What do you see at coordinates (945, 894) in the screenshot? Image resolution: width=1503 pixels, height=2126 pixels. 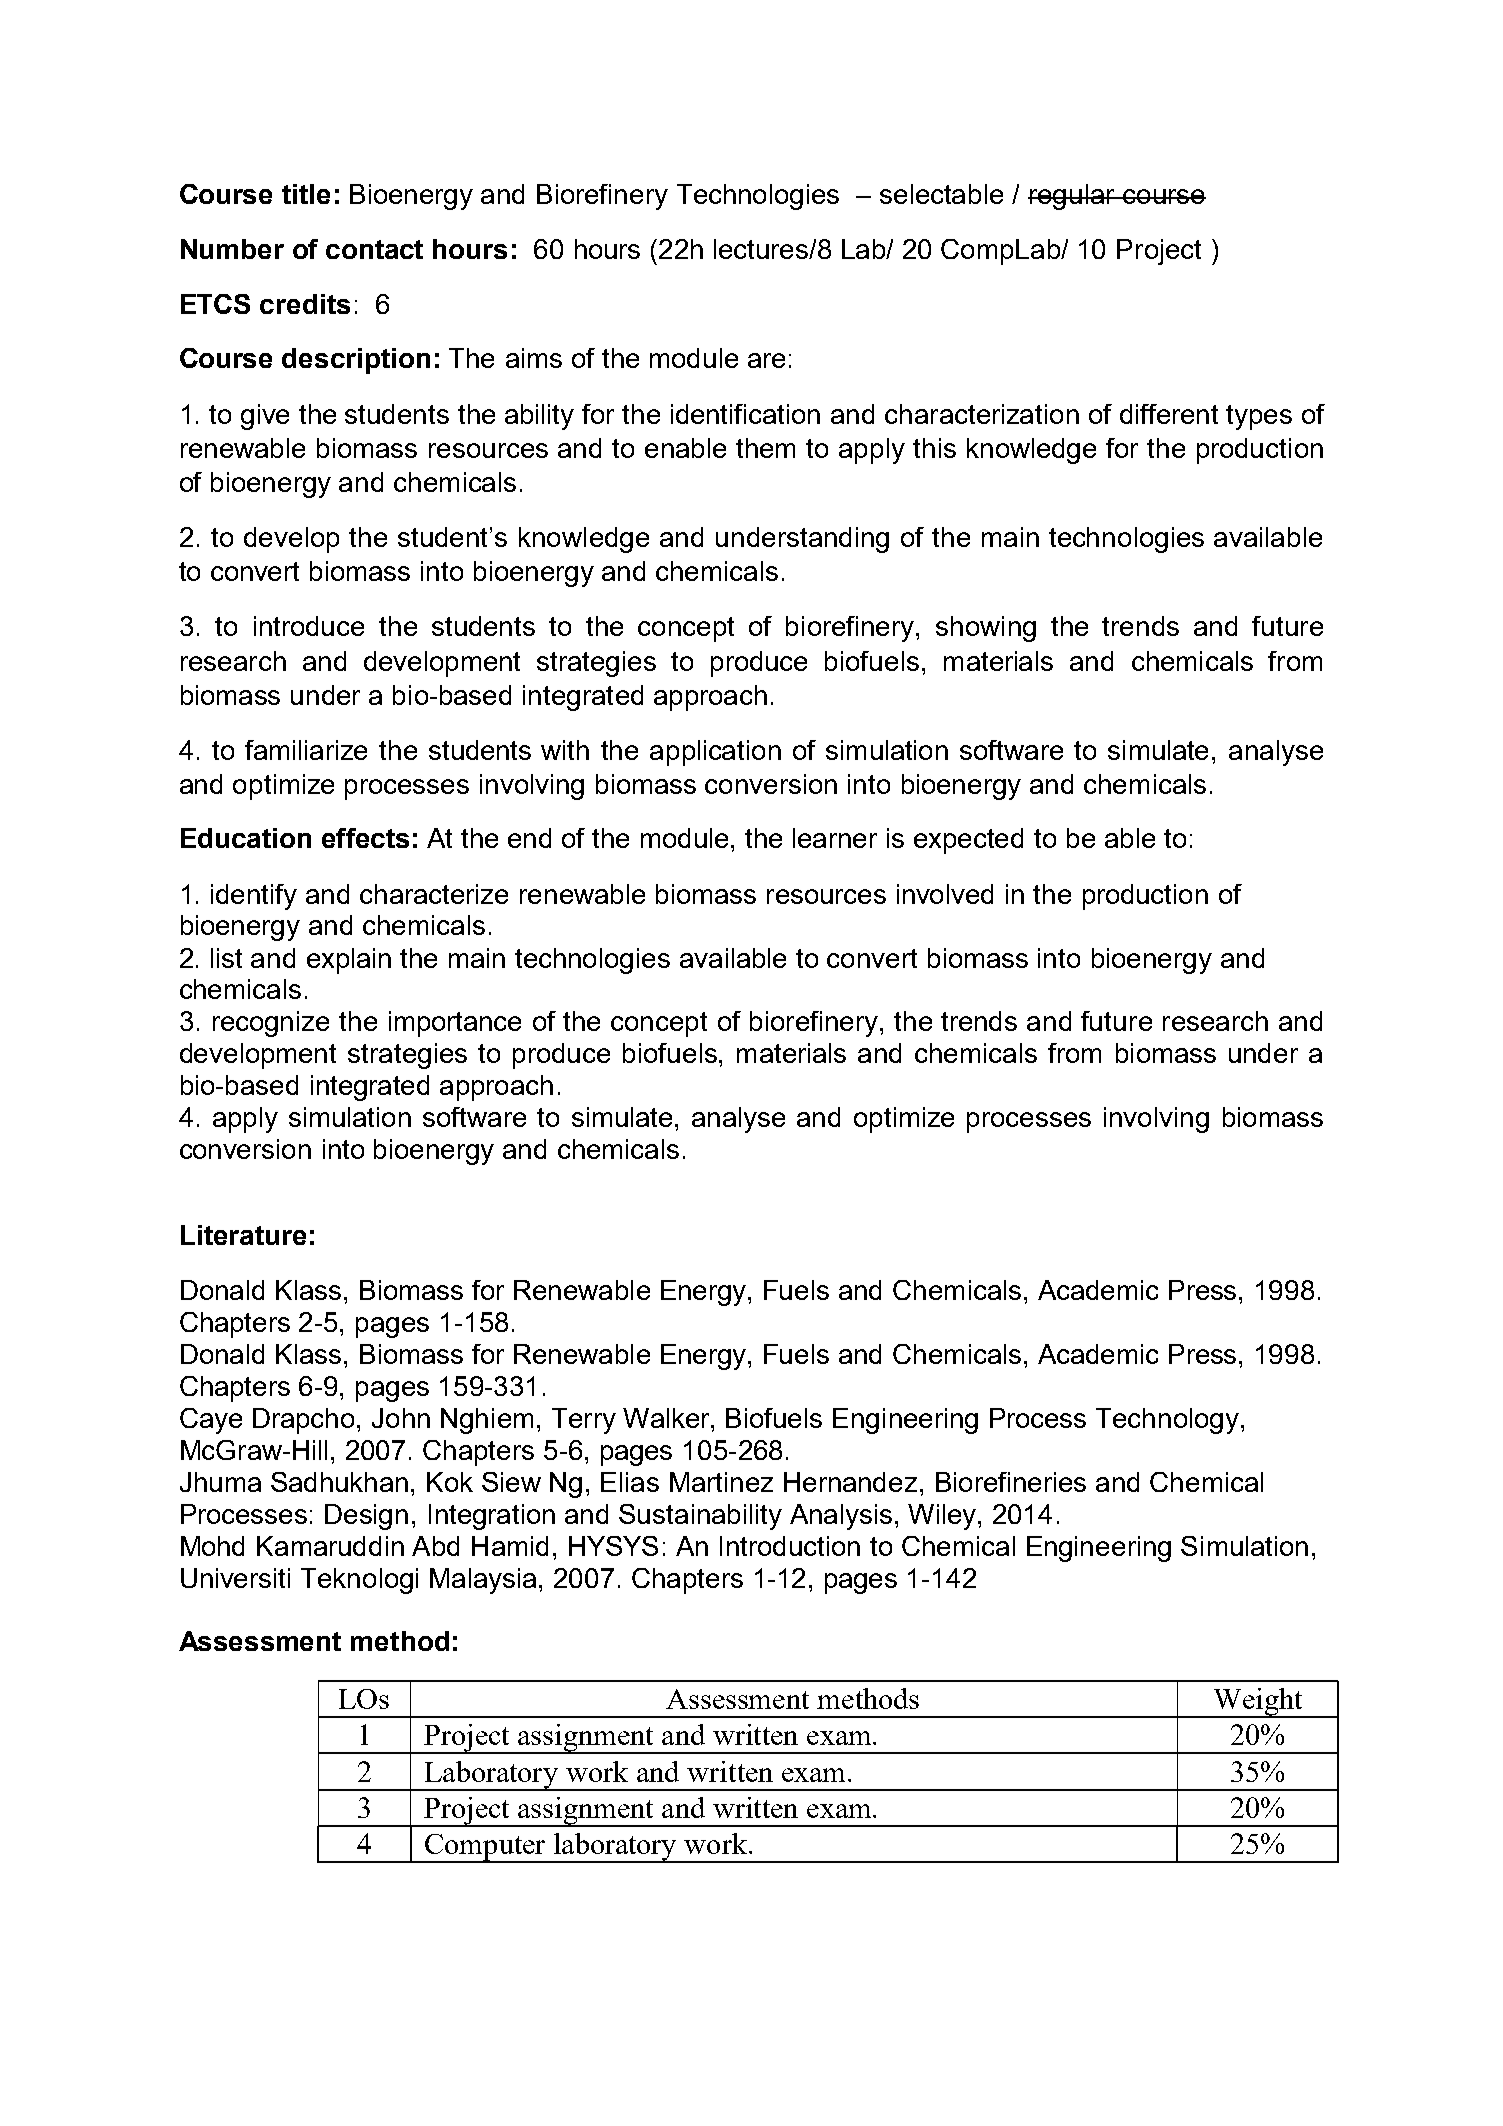 I see `involved` at bounding box center [945, 894].
